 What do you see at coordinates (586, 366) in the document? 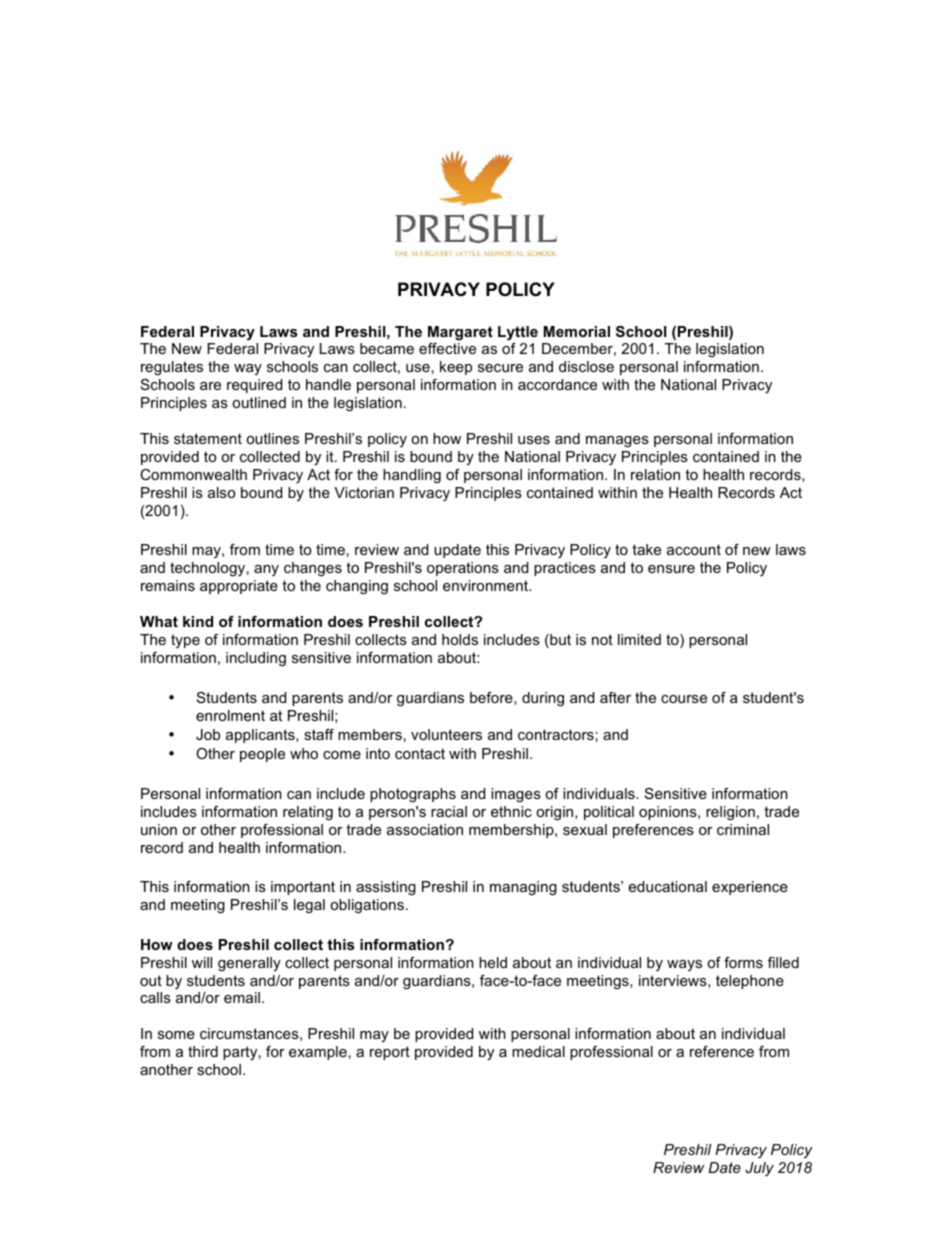
I see `disclose` at bounding box center [586, 366].
